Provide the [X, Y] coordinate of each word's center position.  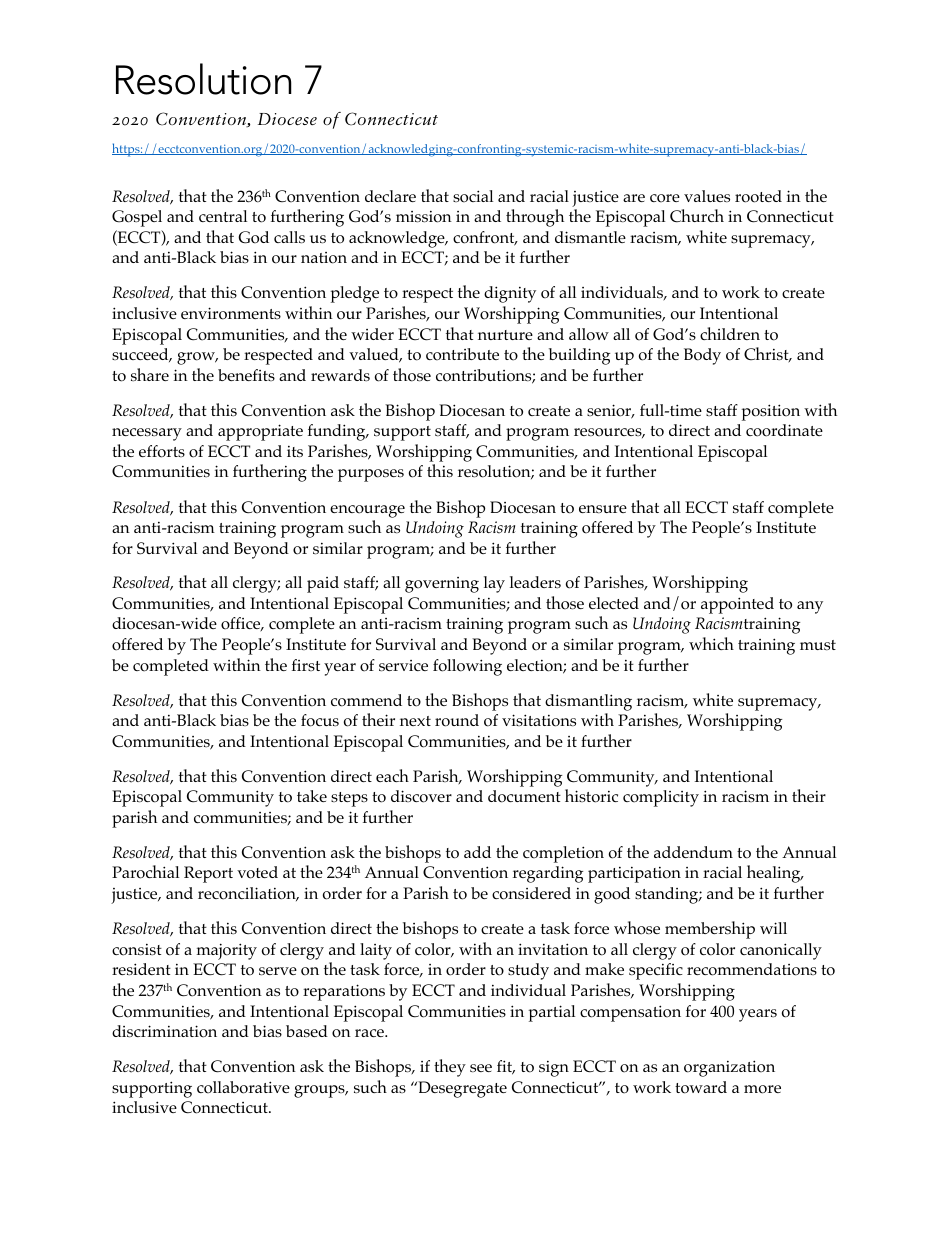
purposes [371, 475]
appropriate [260, 432]
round [457, 720]
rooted [758, 196]
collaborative [243, 1087]
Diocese [287, 119]
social [473, 196]
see [481, 1068]
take [312, 796]
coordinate [784, 430]
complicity [661, 798]
